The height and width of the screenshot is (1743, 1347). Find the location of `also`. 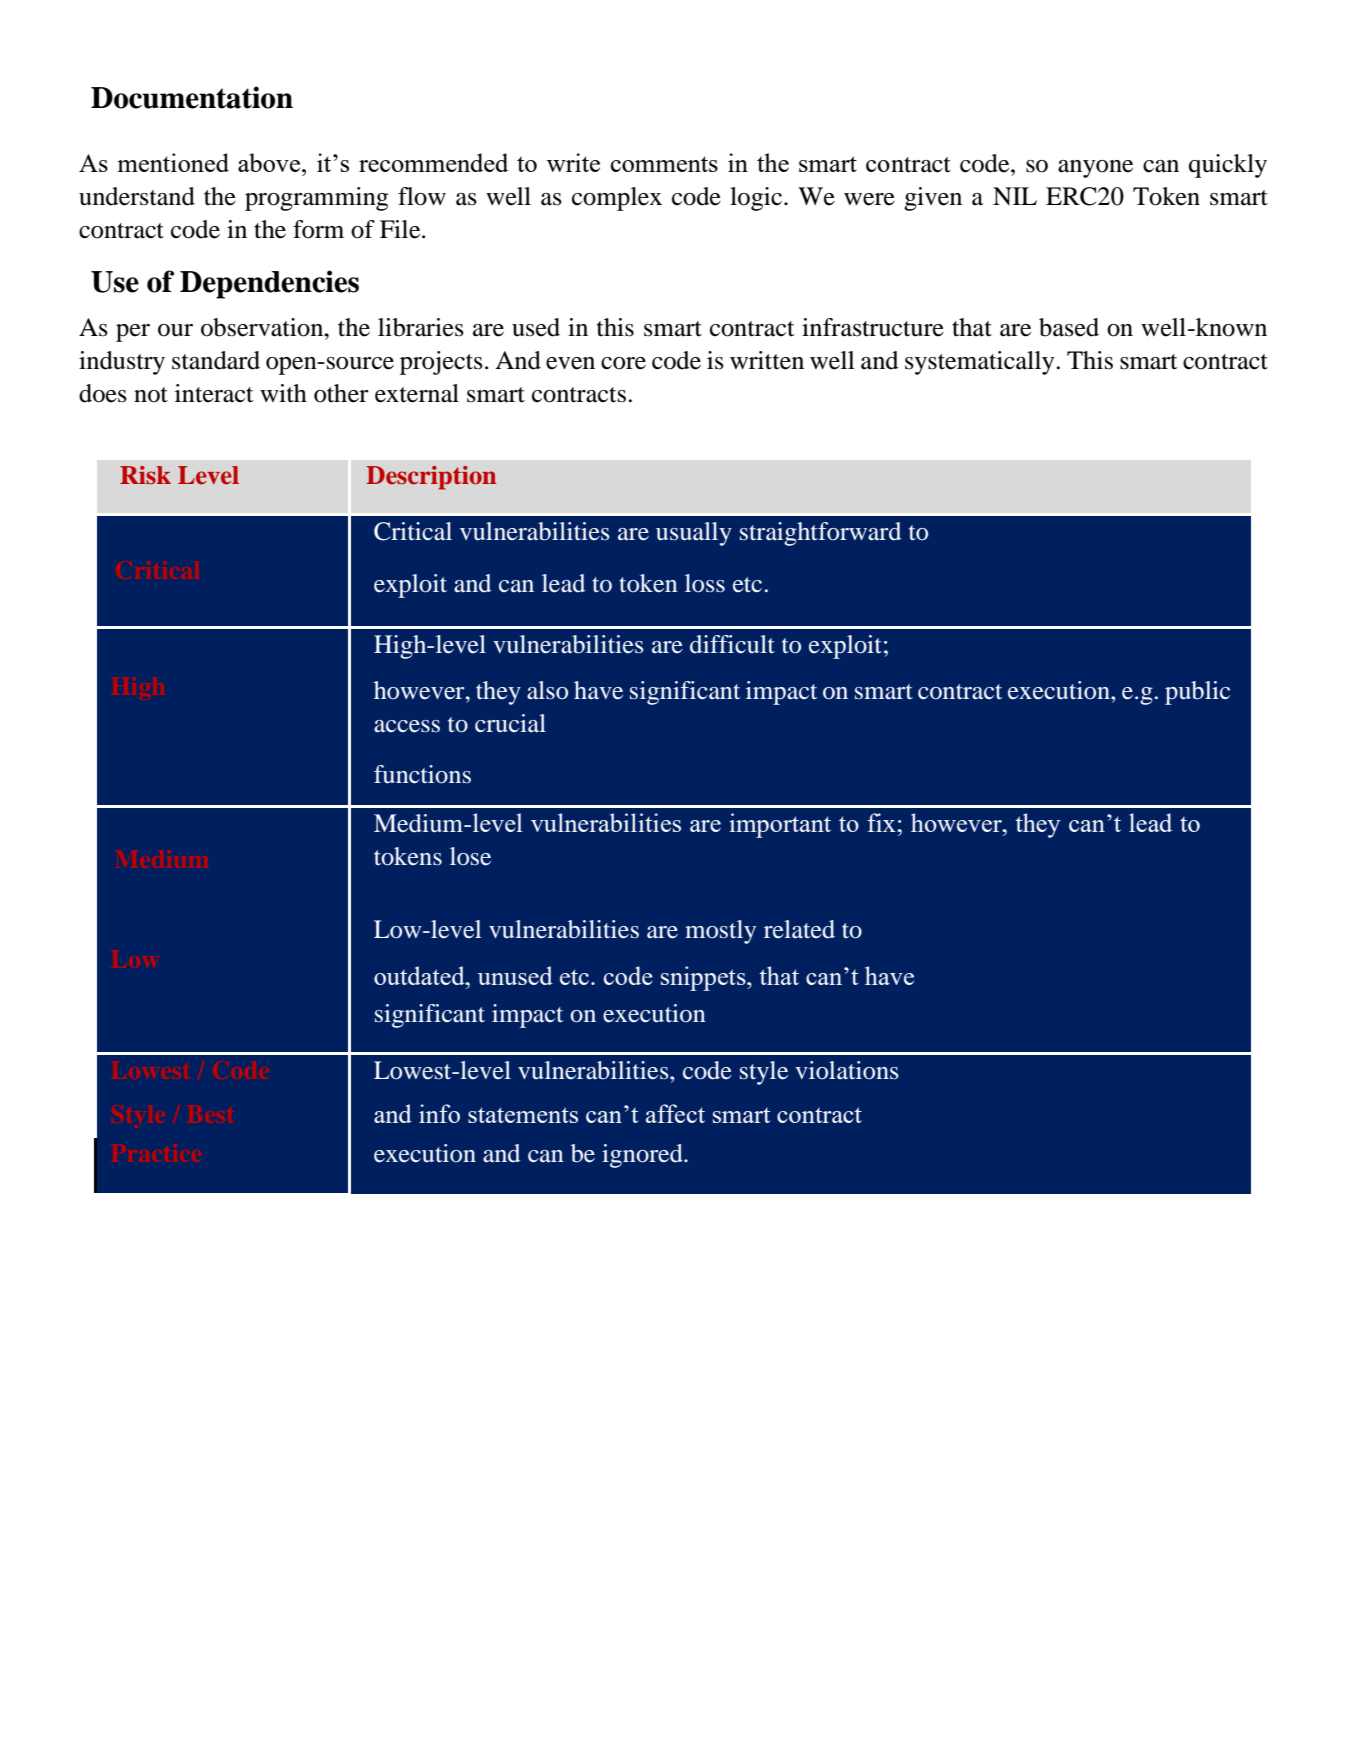

also is located at coordinates (547, 690).
